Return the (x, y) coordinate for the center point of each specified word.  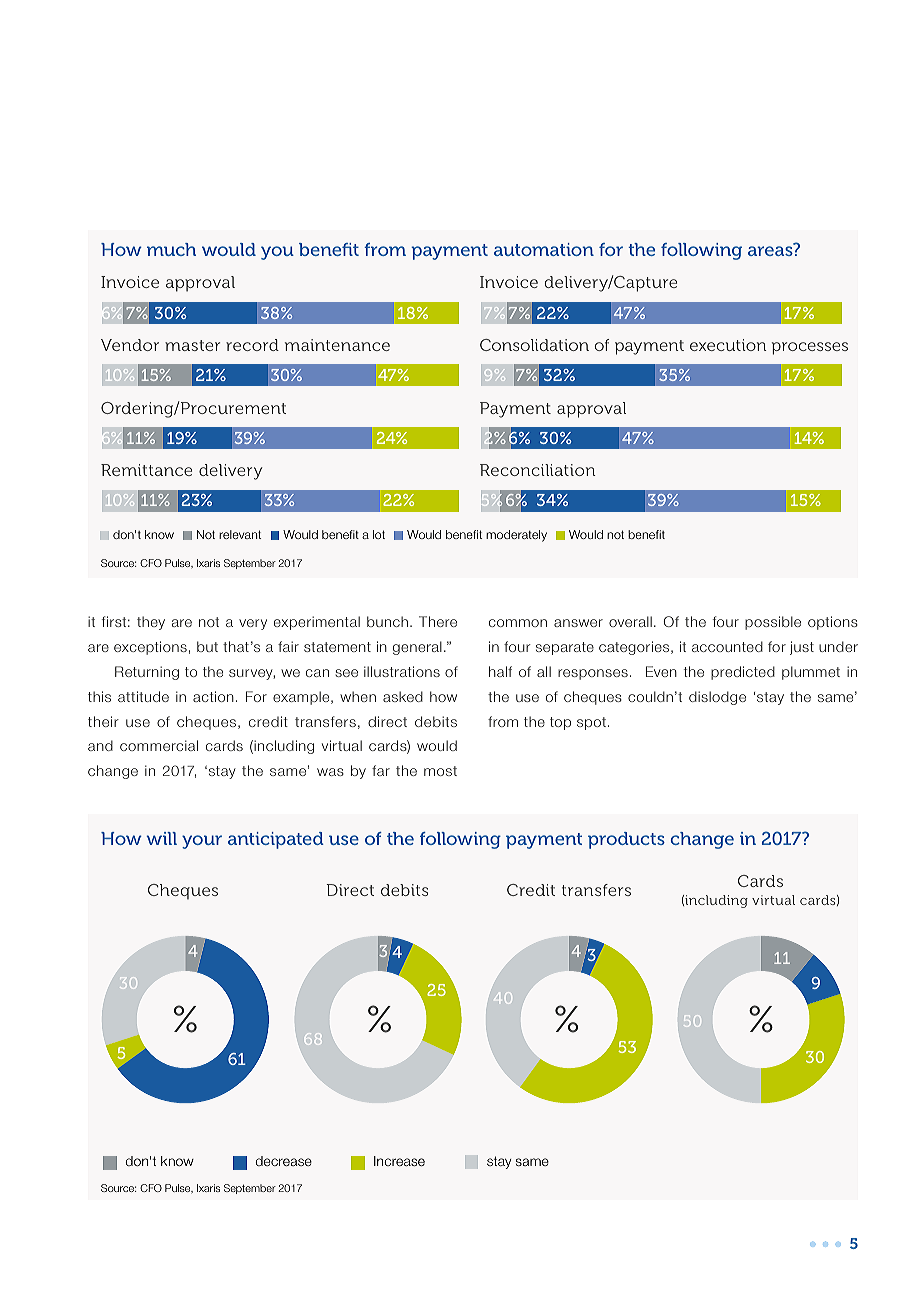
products (626, 840)
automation (544, 249)
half (500, 671)
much (171, 249)
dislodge (717, 698)
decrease (284, 1161)
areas (771, 250)
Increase (399, 1161)
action (213, 696)
